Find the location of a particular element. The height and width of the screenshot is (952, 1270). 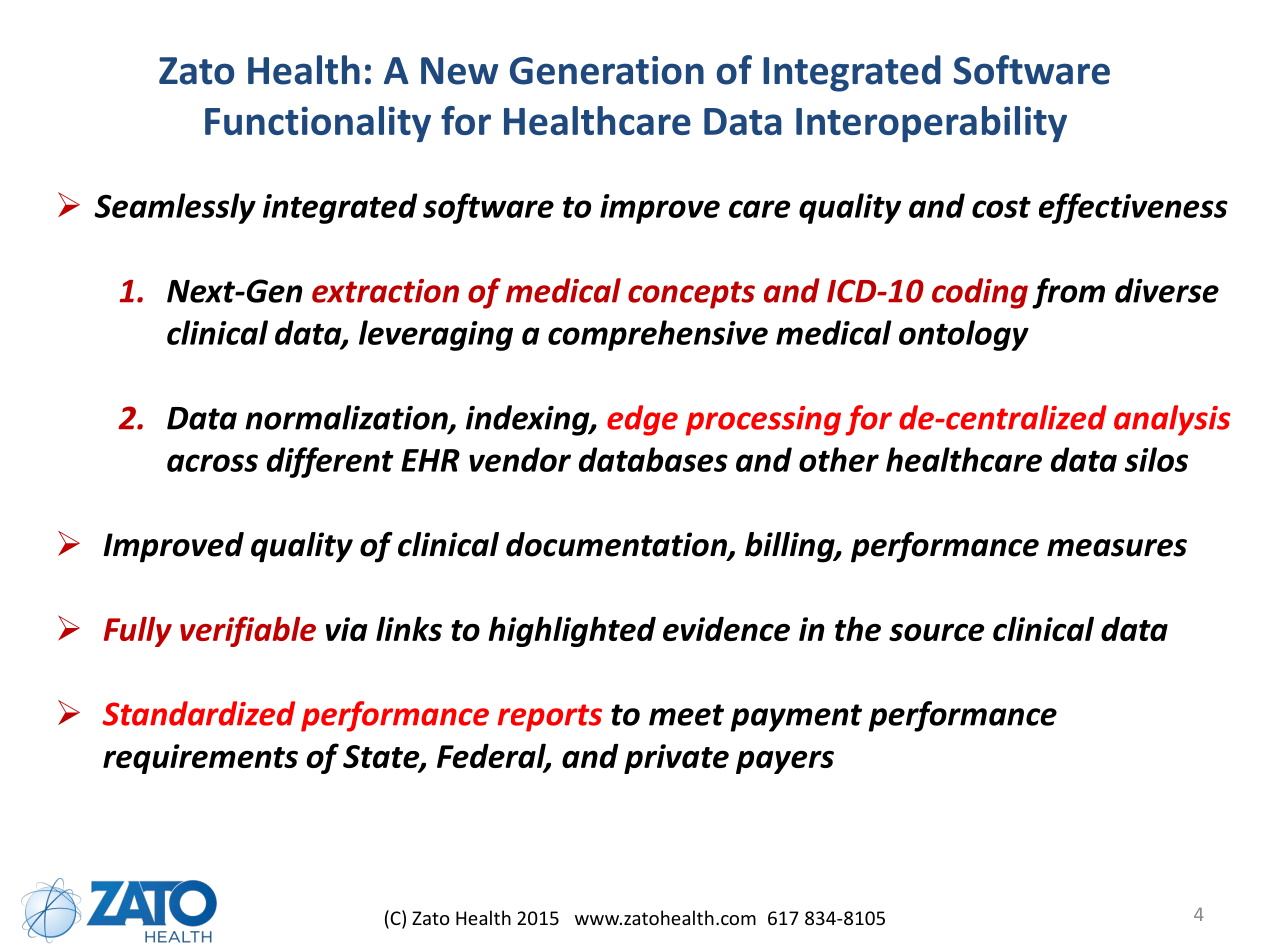

edge is located at coordinates (642, 420).
